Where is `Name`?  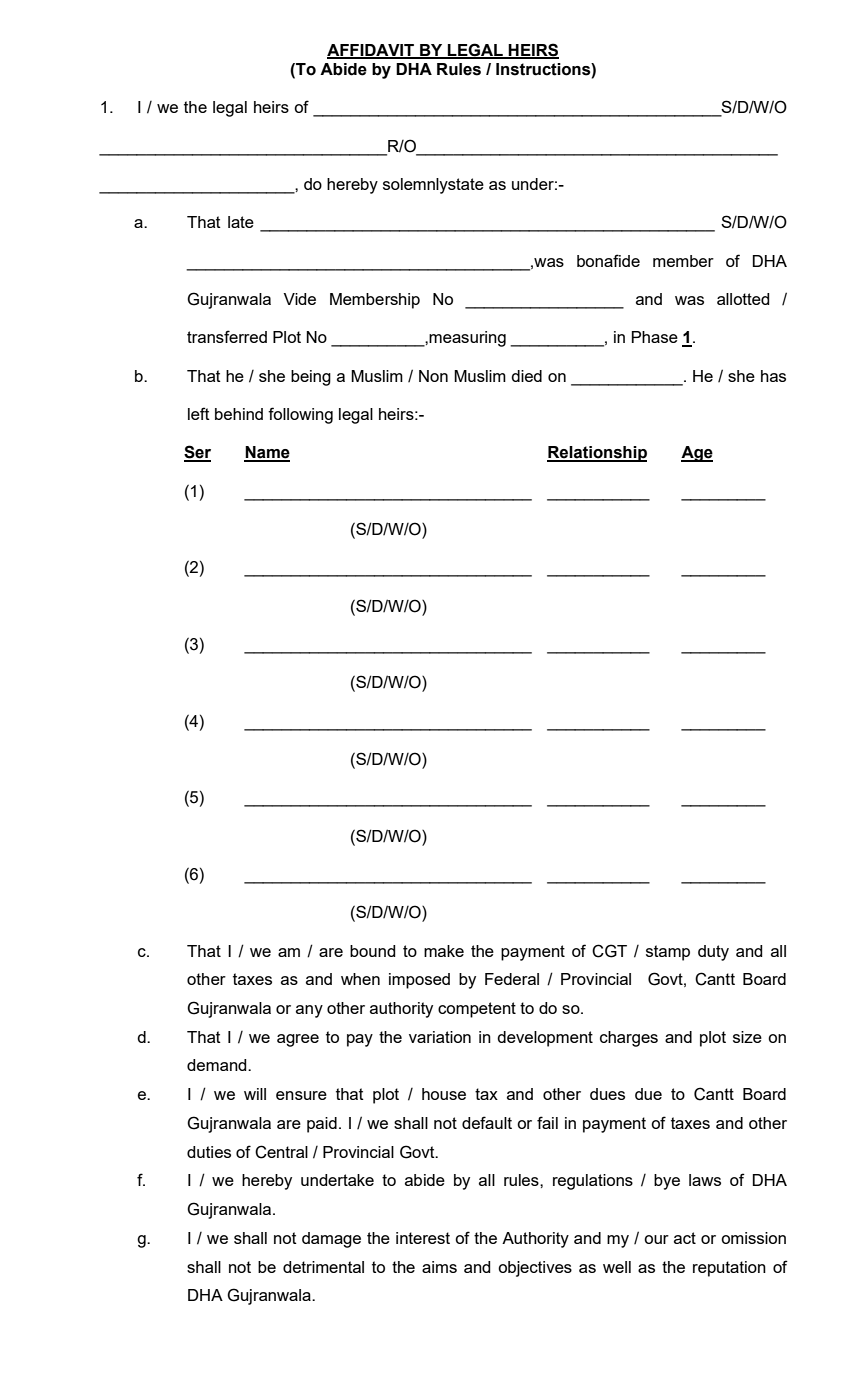
Name is located at coordinates (267, 453).
